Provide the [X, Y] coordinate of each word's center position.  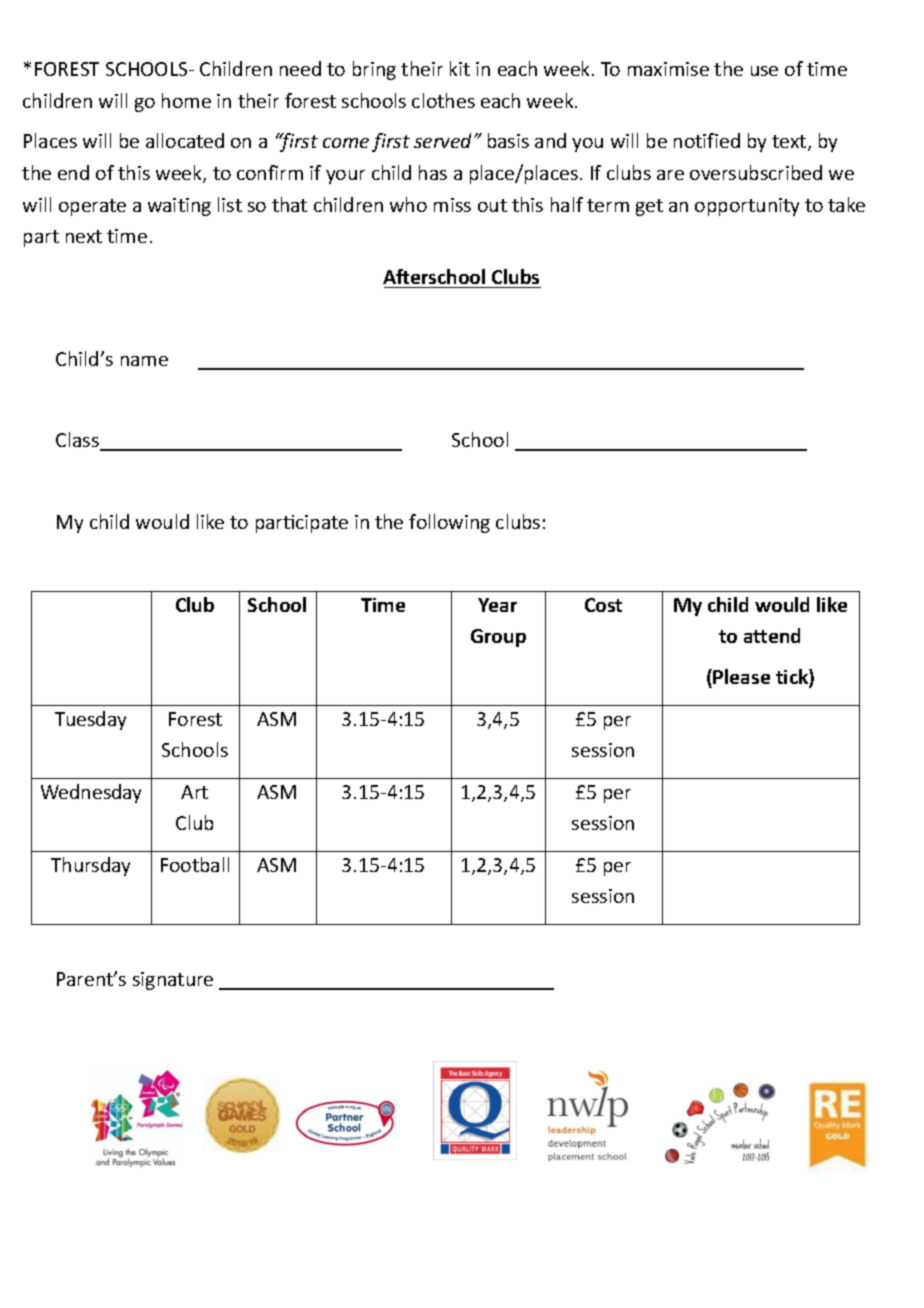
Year [497, 605]
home [186, 100]
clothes [443, 100]
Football [195, 864]
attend [772, 635]
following [449, 523]
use [764, 71]
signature [173, 981]
